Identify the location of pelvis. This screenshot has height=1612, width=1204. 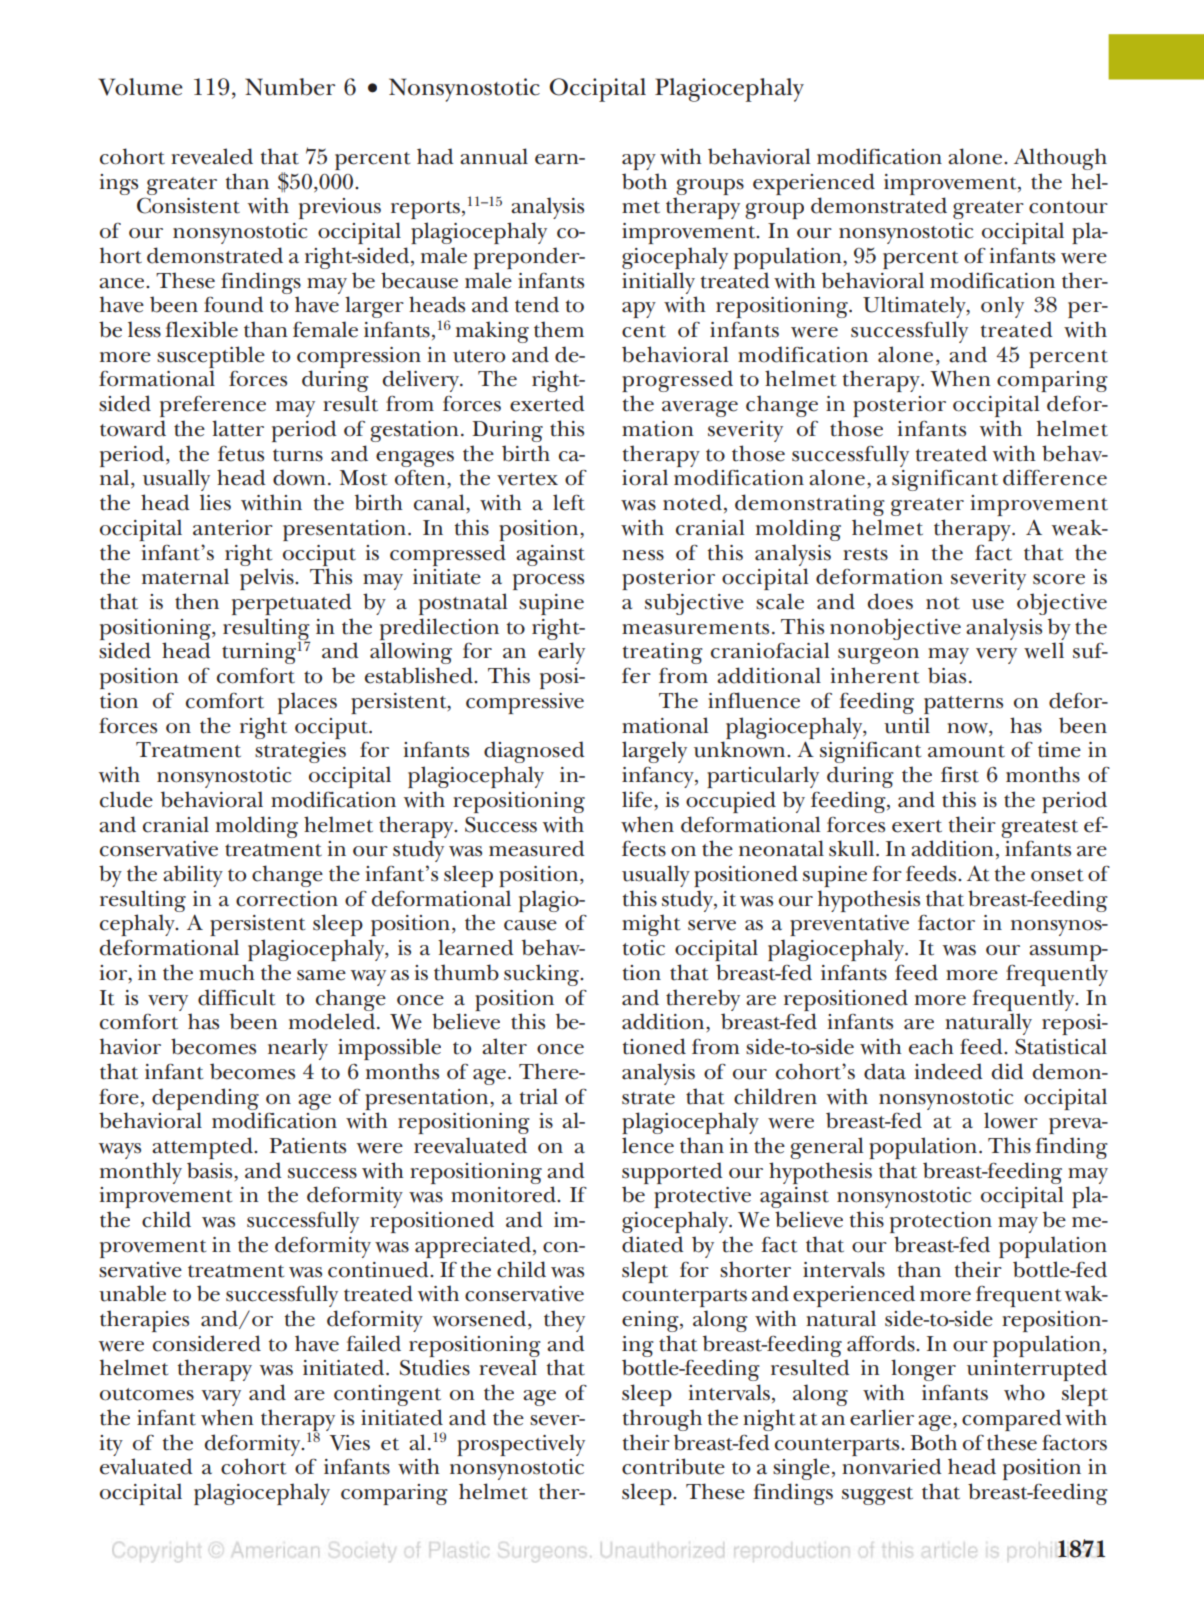
(268, 579).
